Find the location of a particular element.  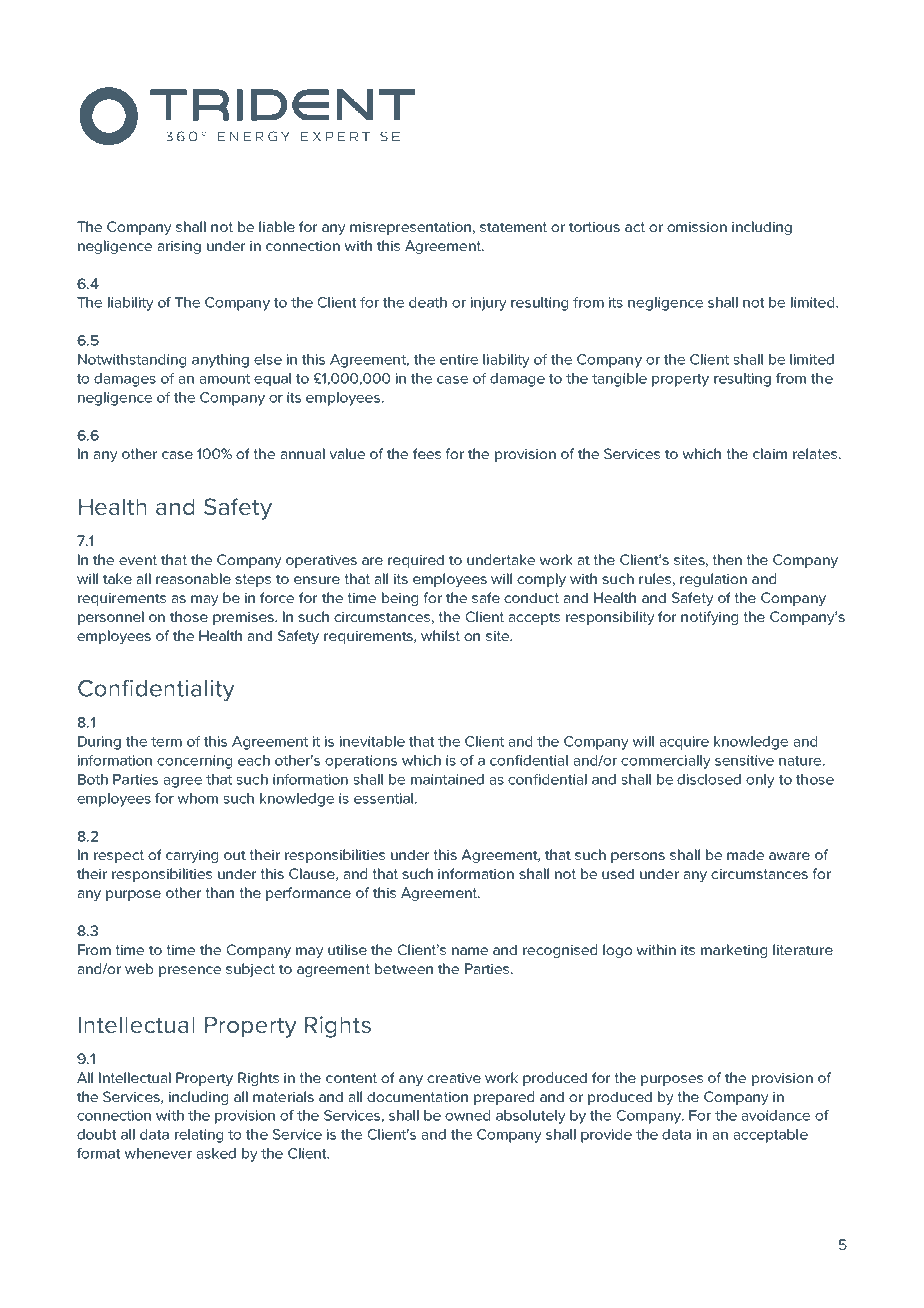

then is located at coordinates (727, 559).
